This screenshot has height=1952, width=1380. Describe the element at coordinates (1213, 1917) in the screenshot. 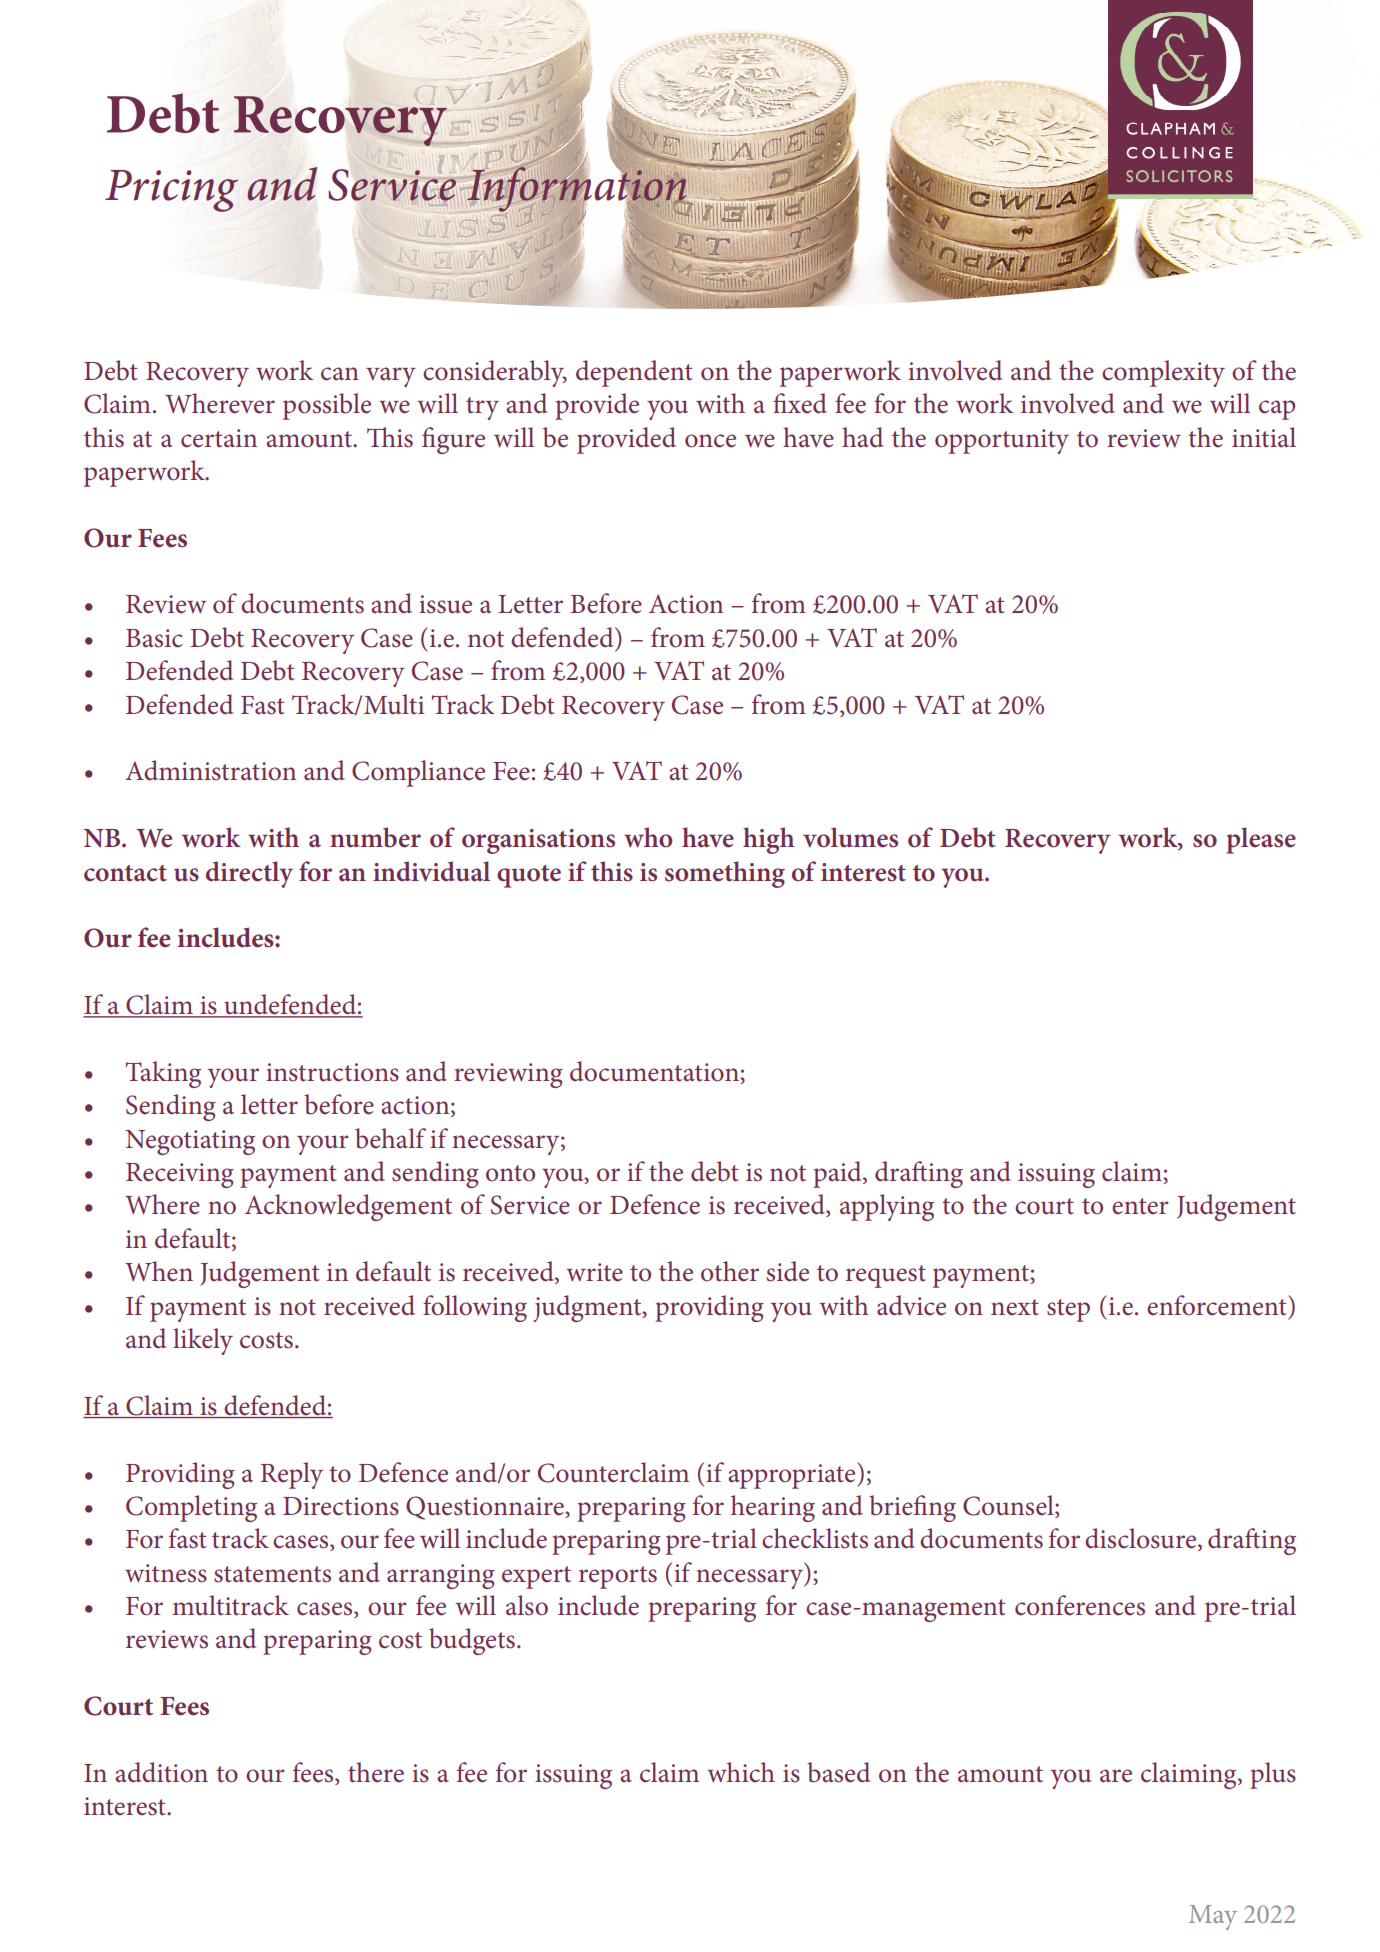

I see `May` at that location.
